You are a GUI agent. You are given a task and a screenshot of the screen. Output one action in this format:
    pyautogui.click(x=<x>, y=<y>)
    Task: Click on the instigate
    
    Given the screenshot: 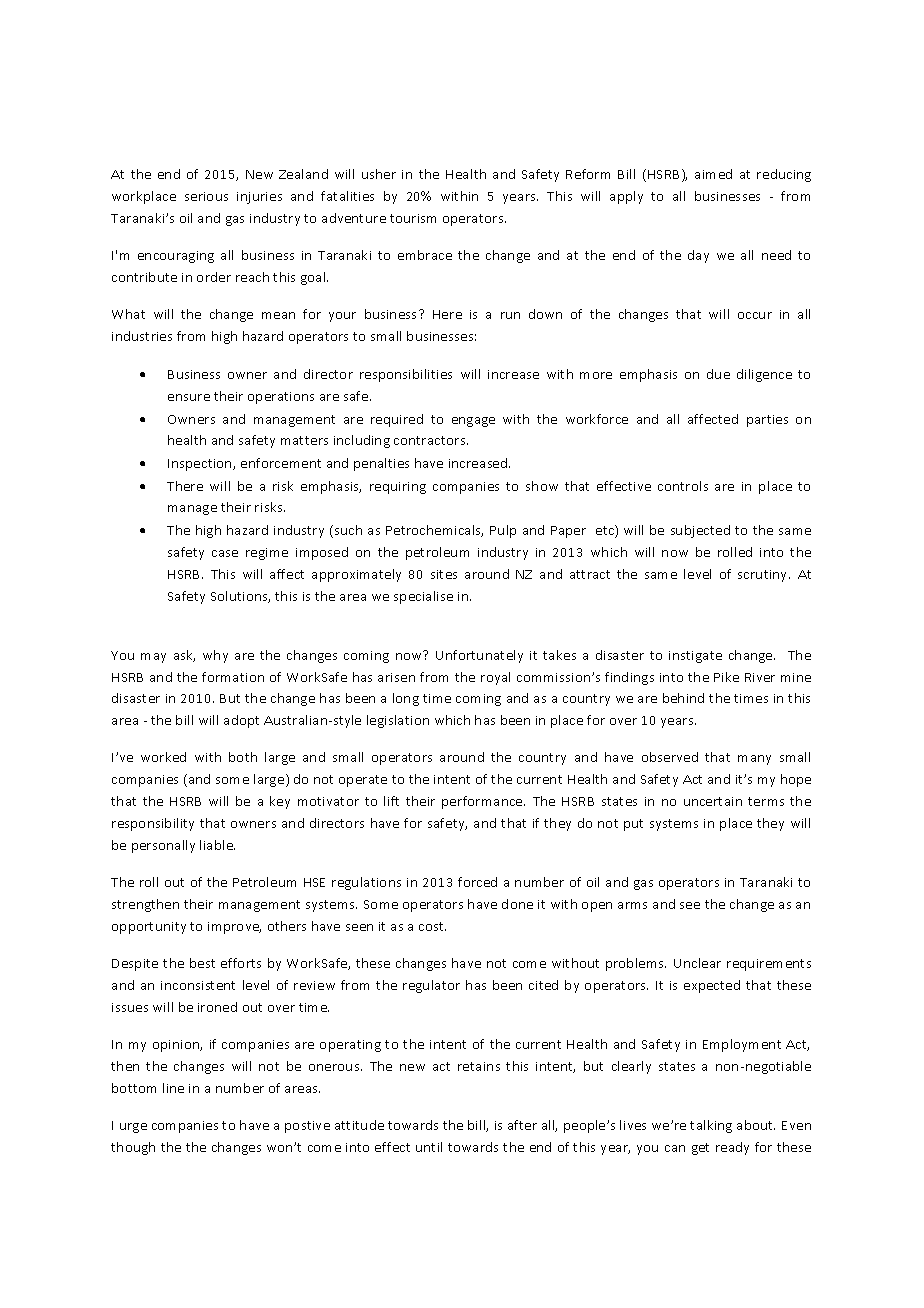 What is the action you would take?
    pyautogui.click(x=695, y=657)
